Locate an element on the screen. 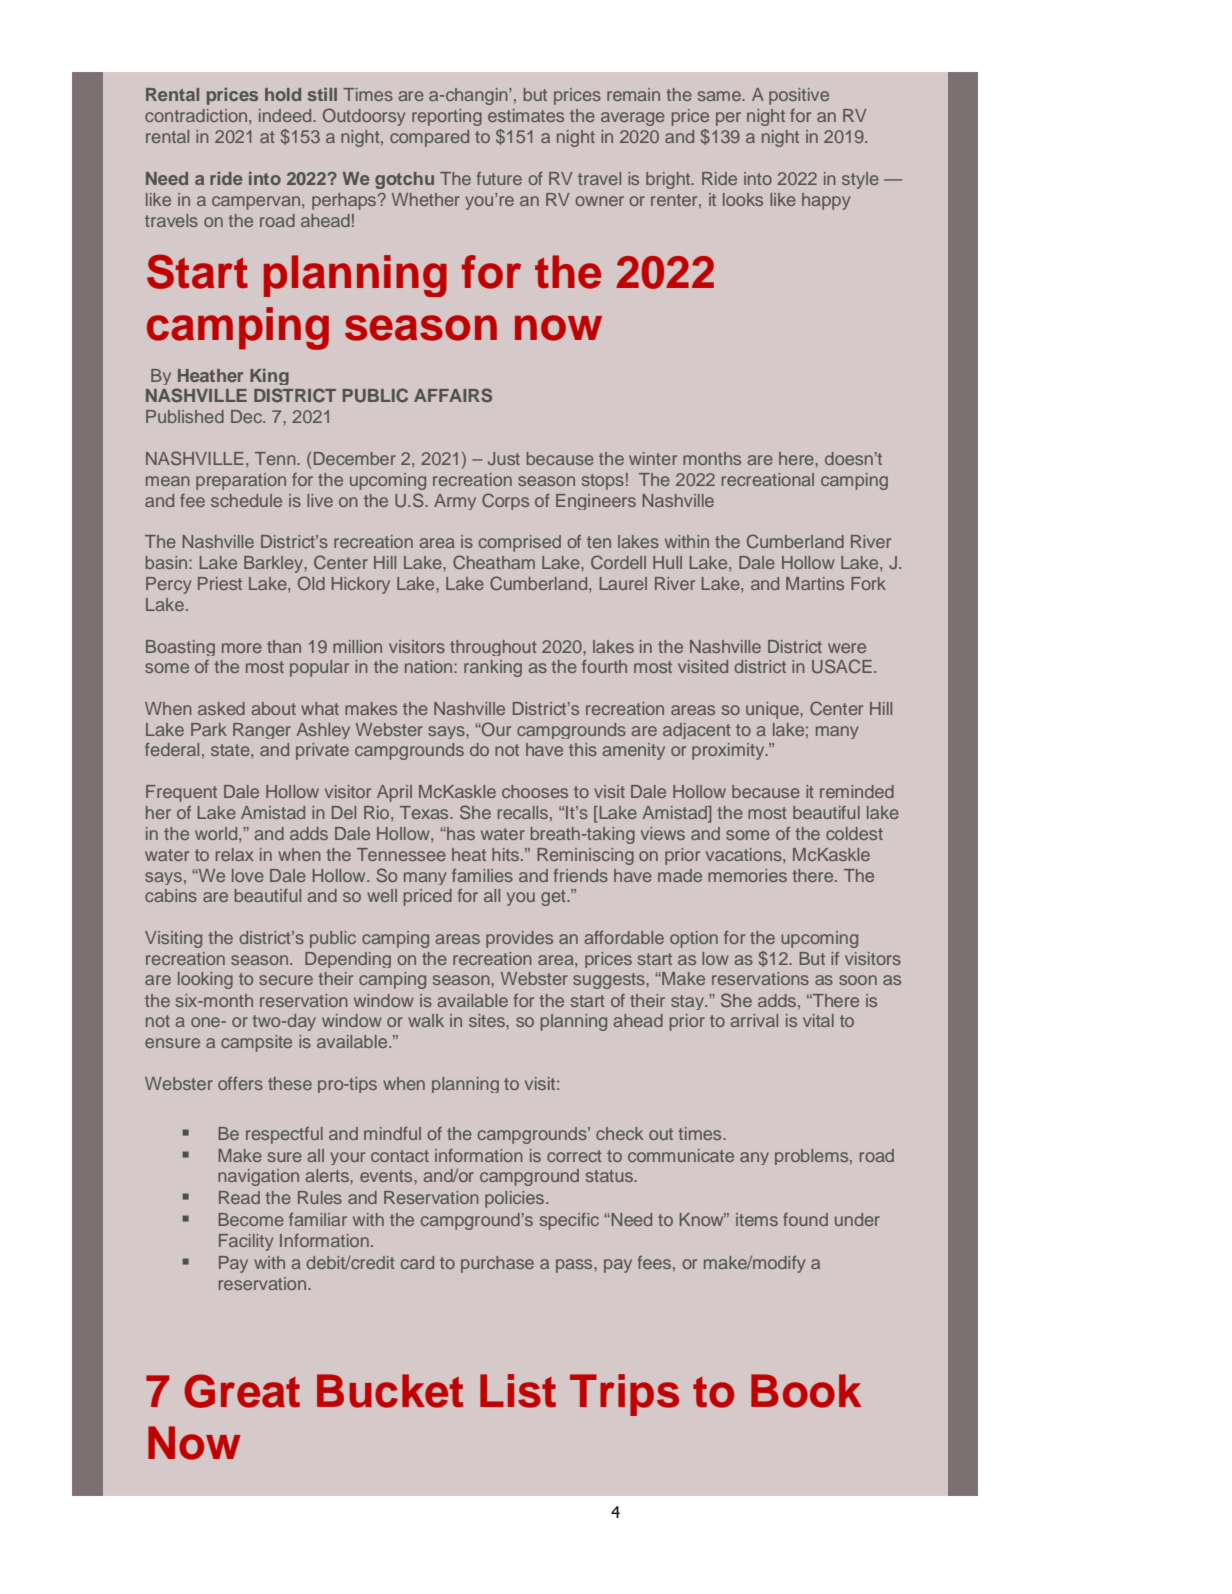 This screenshot has height=1594, width=1232. hits is located at coordinates (505, 854).
